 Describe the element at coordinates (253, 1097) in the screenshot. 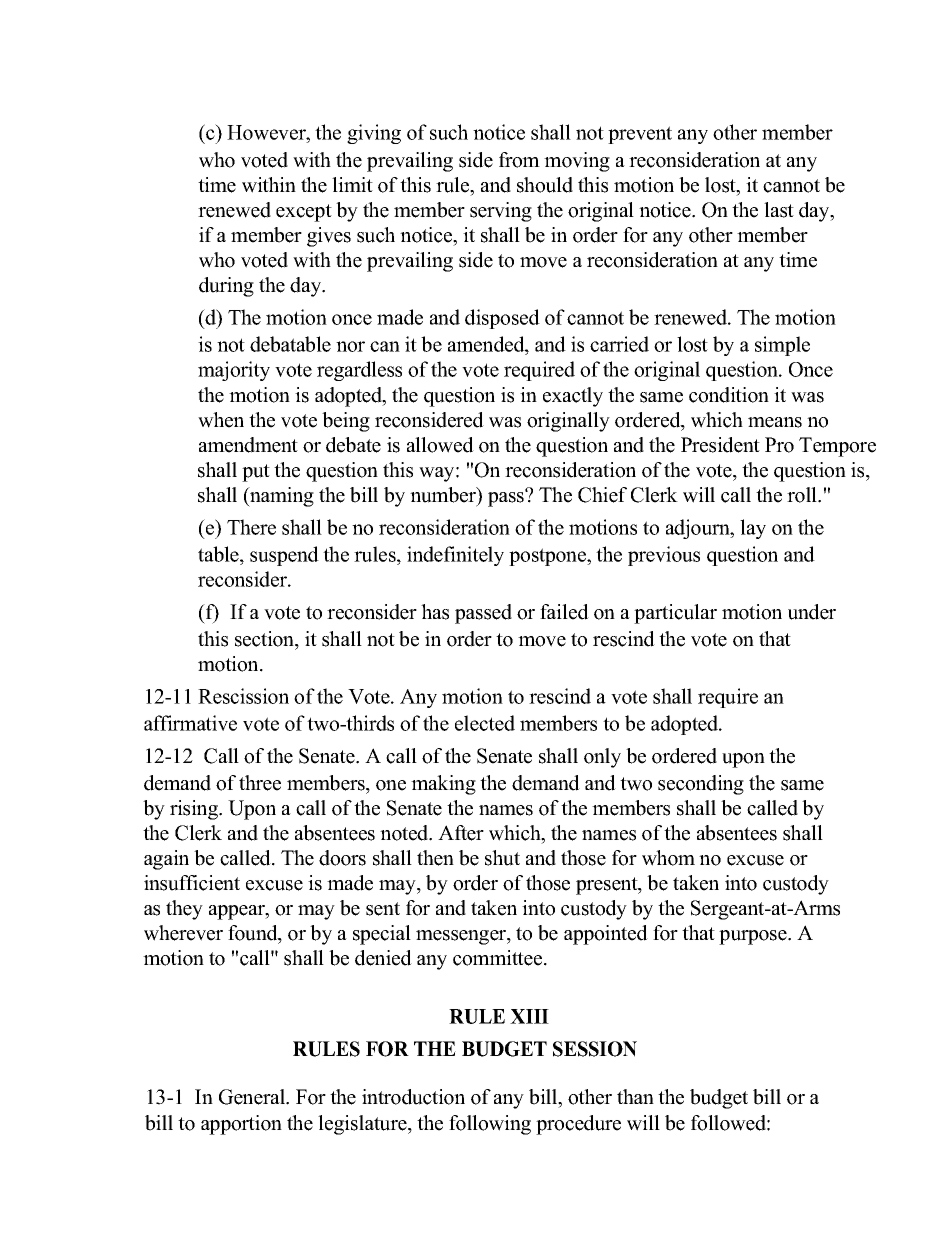

I see `General` at that location.
